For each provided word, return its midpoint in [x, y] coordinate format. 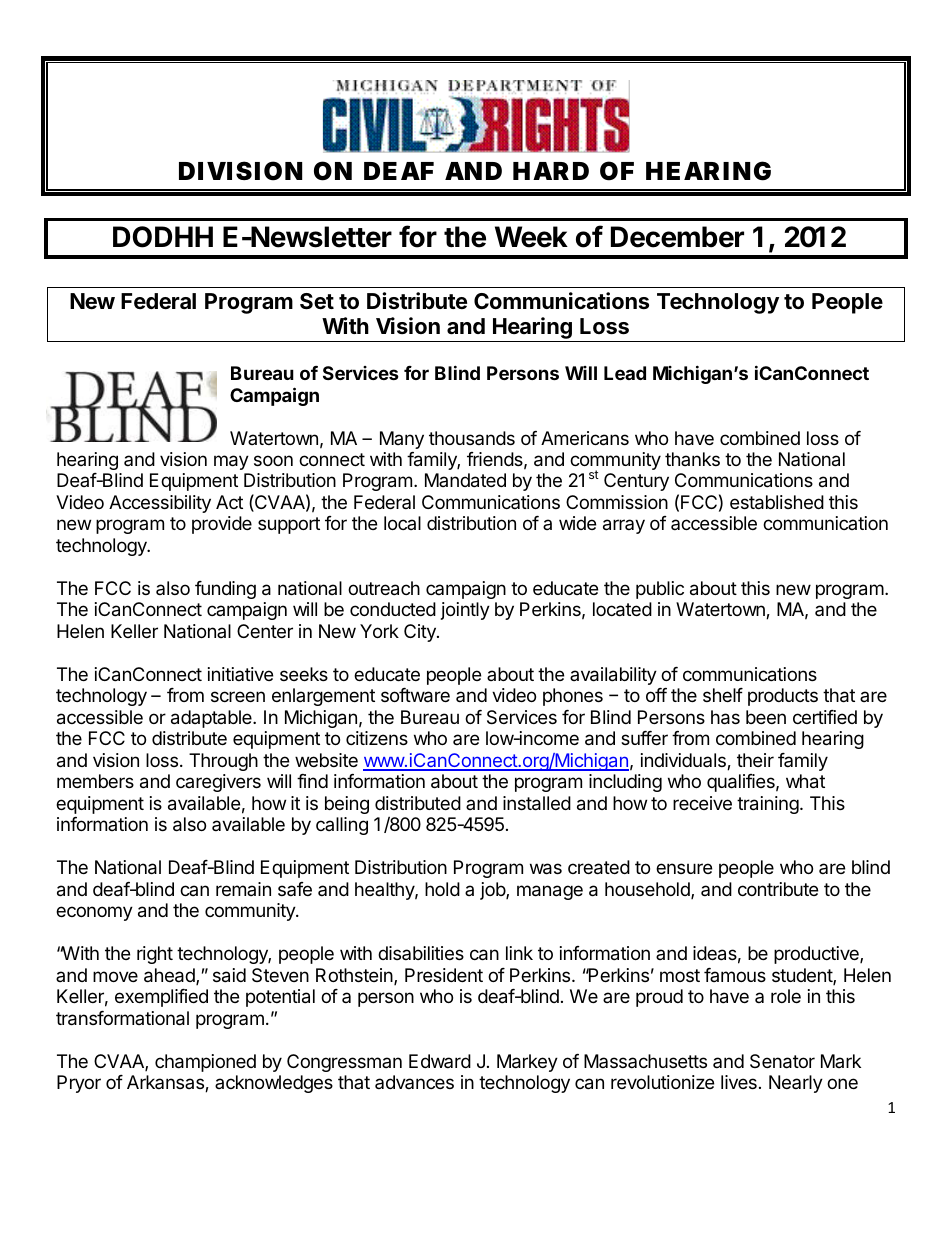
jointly [465, 611]
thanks [692, 459]
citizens [377, 738]
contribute [778, 889]
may [231, 462]
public [660, 590]
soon [273, 460]
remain [243, 889]
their [755, 760]
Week [531, 237]
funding [225, 590]
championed [205, 1063]
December [677, 237]
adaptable [212, 719]
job [493, 891]
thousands [472, 438]
